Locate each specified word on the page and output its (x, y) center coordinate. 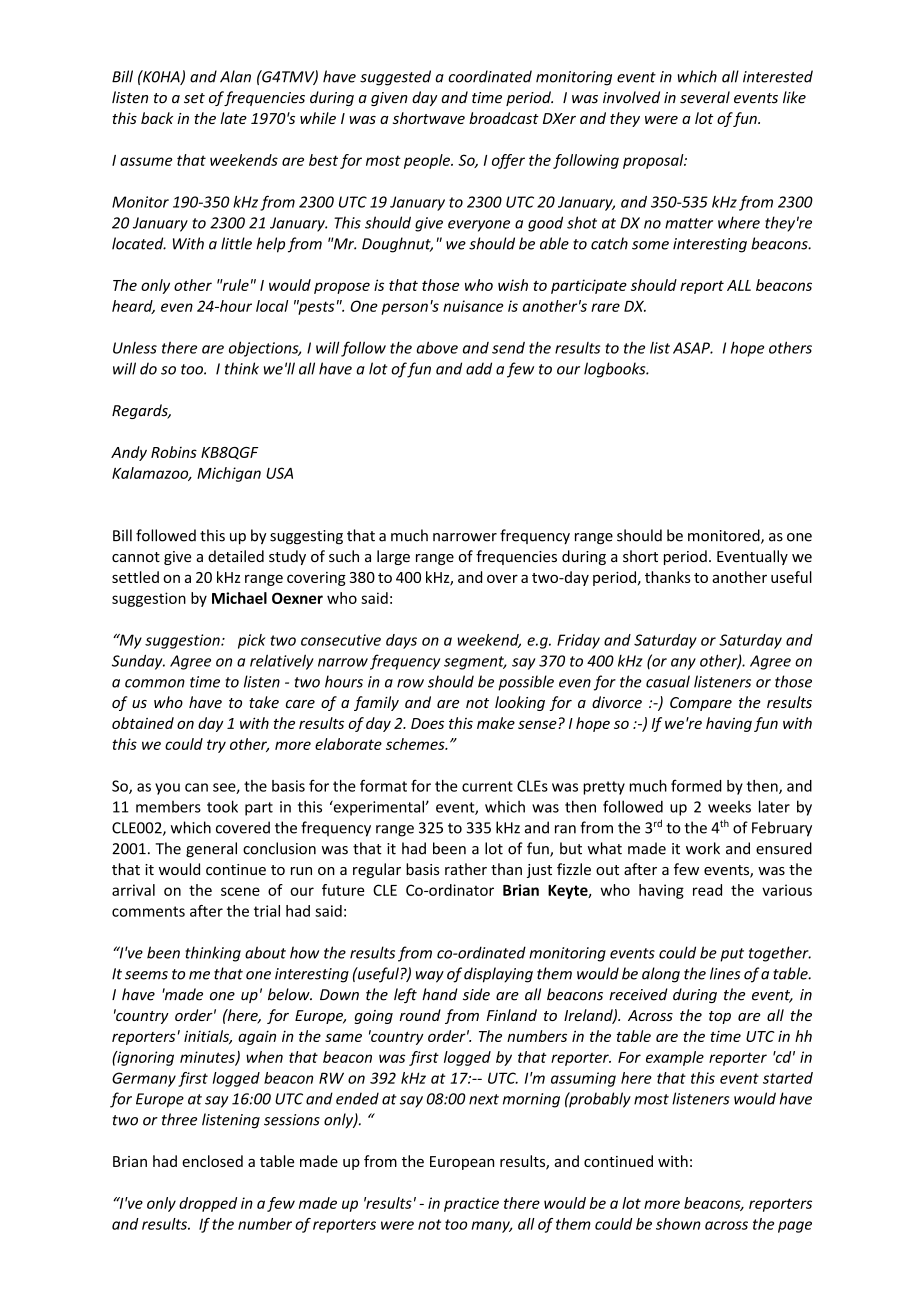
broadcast (504, 118)
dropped (208, 1204)
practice (471, 1204)
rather (466, 869)
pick (252, 641)
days (401, 641)
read (707, 890)
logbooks (616, 370)
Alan (235, 76)
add (479, 368)
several (705, 97)
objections (265, 349)
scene (240, 891)
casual (668, 681)
